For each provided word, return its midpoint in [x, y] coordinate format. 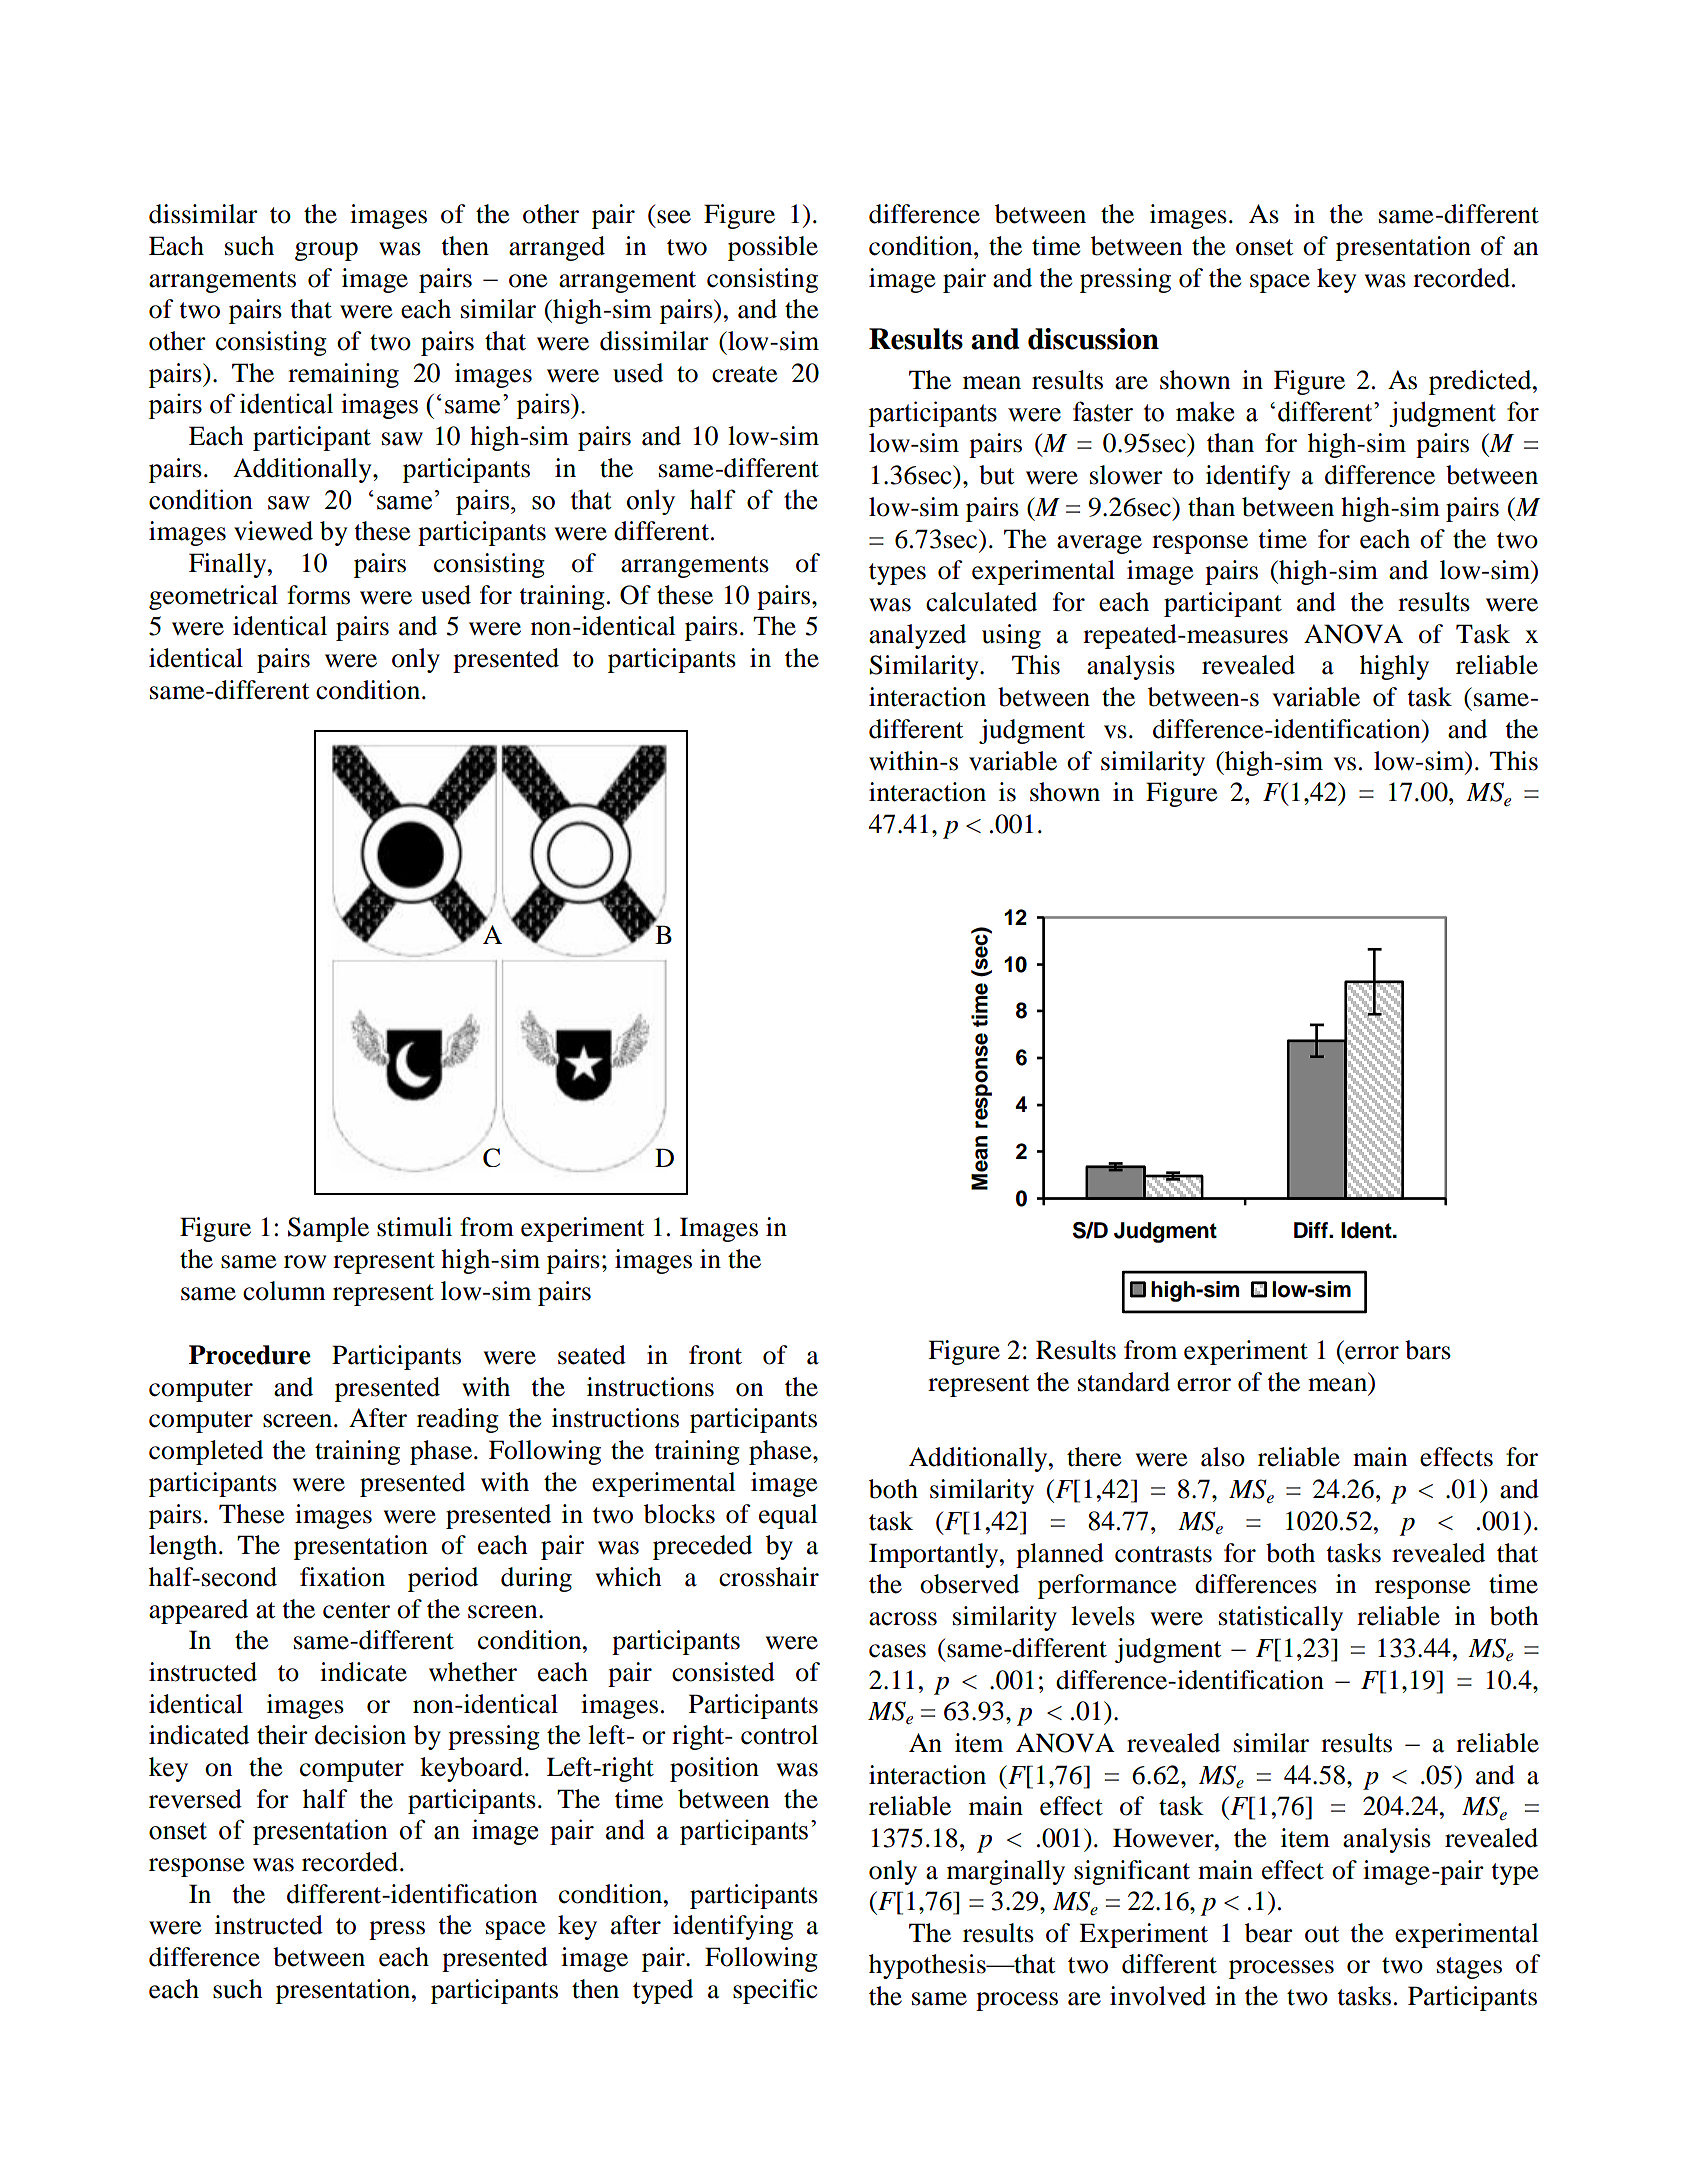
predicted [1481, 382]
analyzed [917, 636]
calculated [981, 602]
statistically [1281, 1618]
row [305, 1262]
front [715, 1355]
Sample [328, 1229]
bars [1428, 1350]
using [1011, 636]
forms [318, 595]
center [356, 1610]
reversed [195, 1799]
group [326, 251]
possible [773, 248]
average [1099, 544]
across [903, 1619]
